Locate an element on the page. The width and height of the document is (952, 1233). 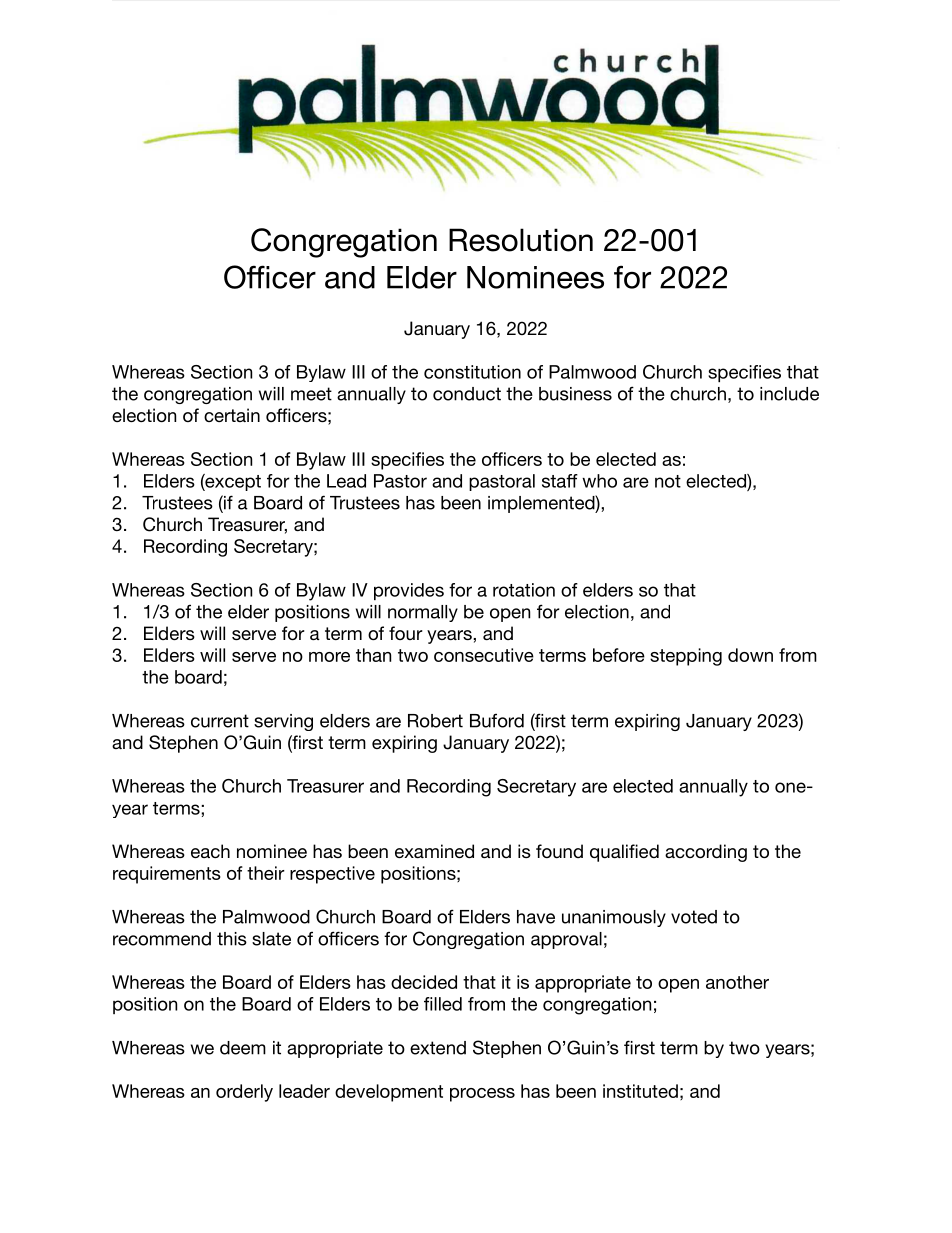
more is located at coordinates (329, 657).
